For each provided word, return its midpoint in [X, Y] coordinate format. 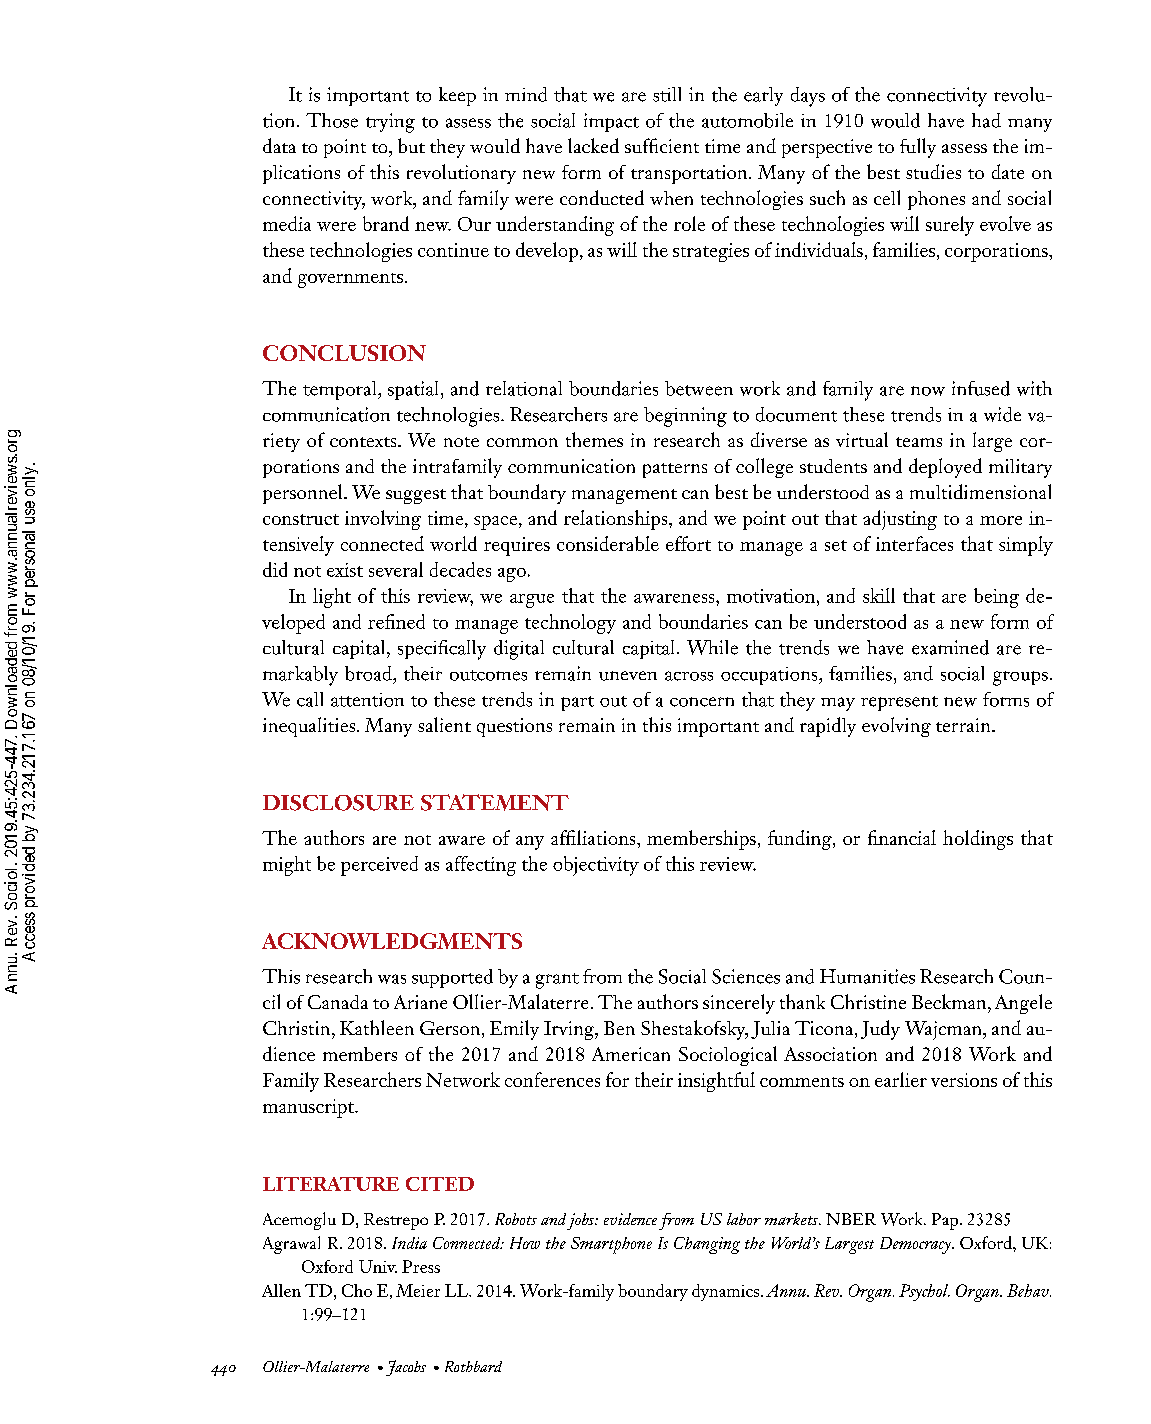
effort [688, 543]
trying [390, 123]
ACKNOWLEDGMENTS [392, 941]
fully [918, 148]
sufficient [662, 145]
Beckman [950, 1001]
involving [383, 520]
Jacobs [406, 1368]
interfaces [914, 543]
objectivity [596, 866]
